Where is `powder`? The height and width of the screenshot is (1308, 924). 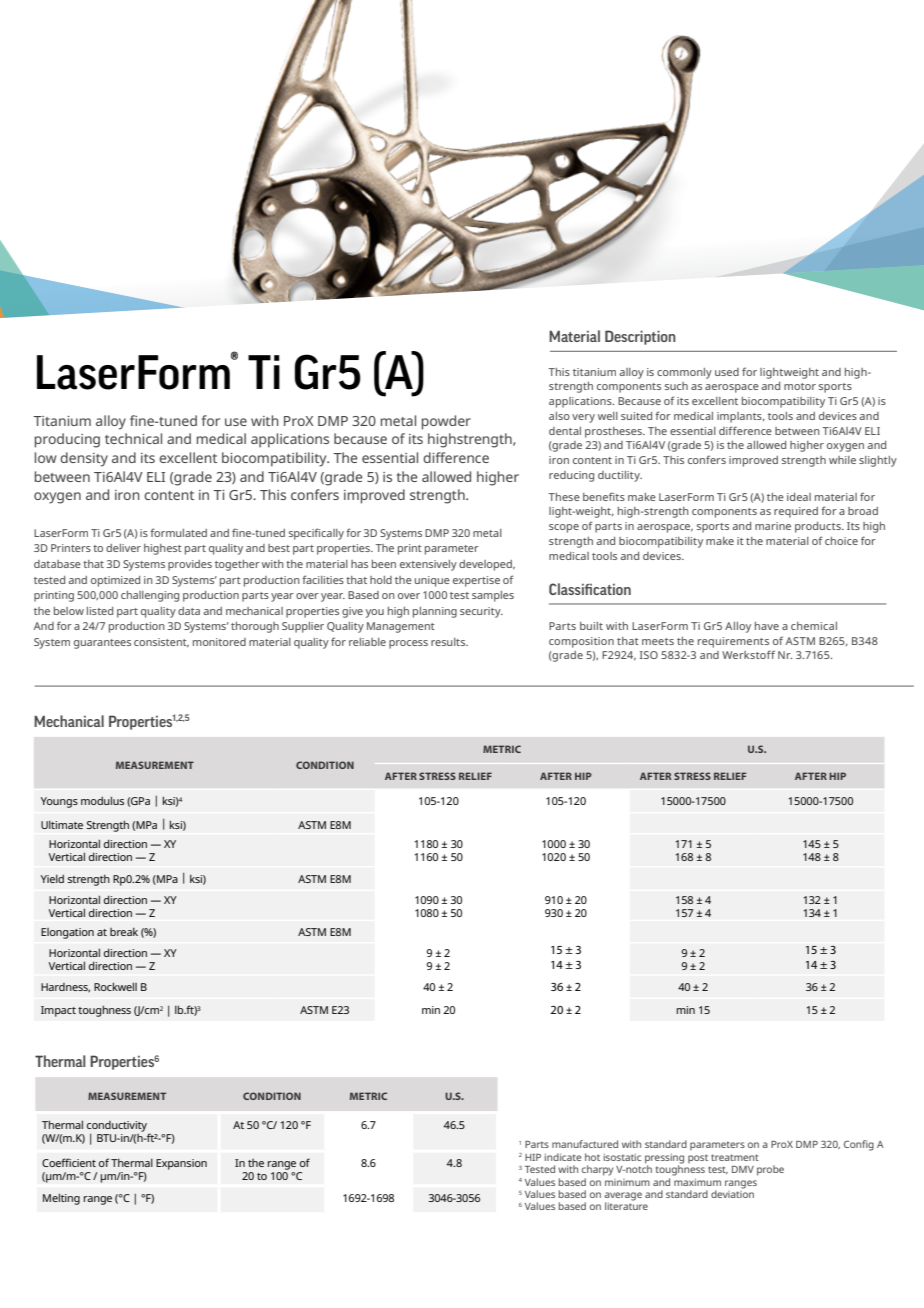 powder is located at coordinates (446, 422).
